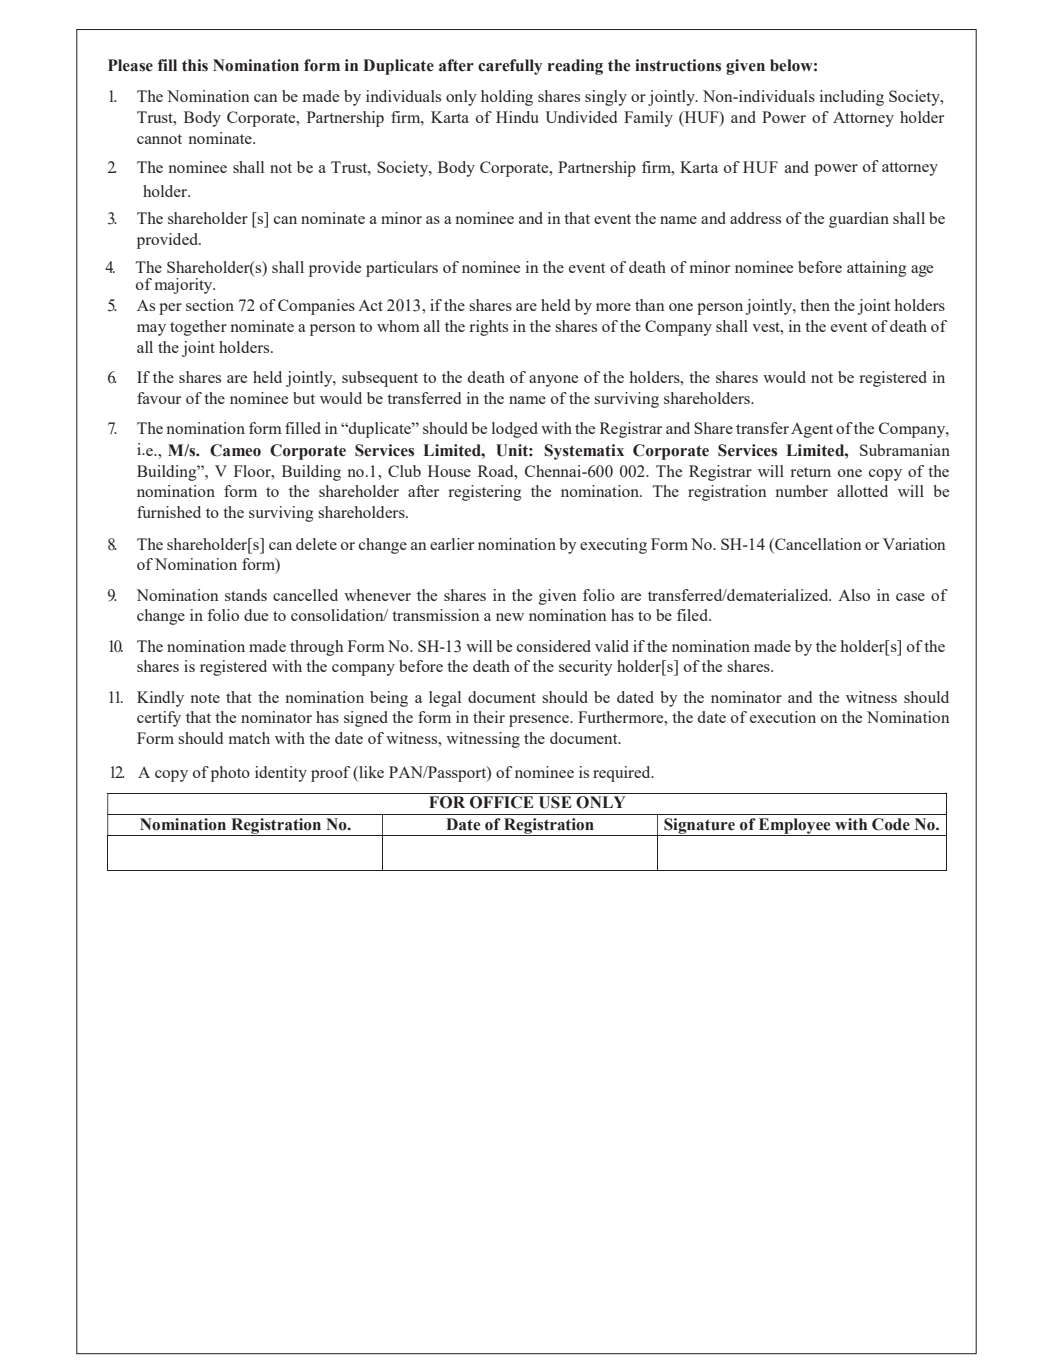 The width and height of the screenshot is (1053, 1363). I want to click on Agent, so click(812, 430).
